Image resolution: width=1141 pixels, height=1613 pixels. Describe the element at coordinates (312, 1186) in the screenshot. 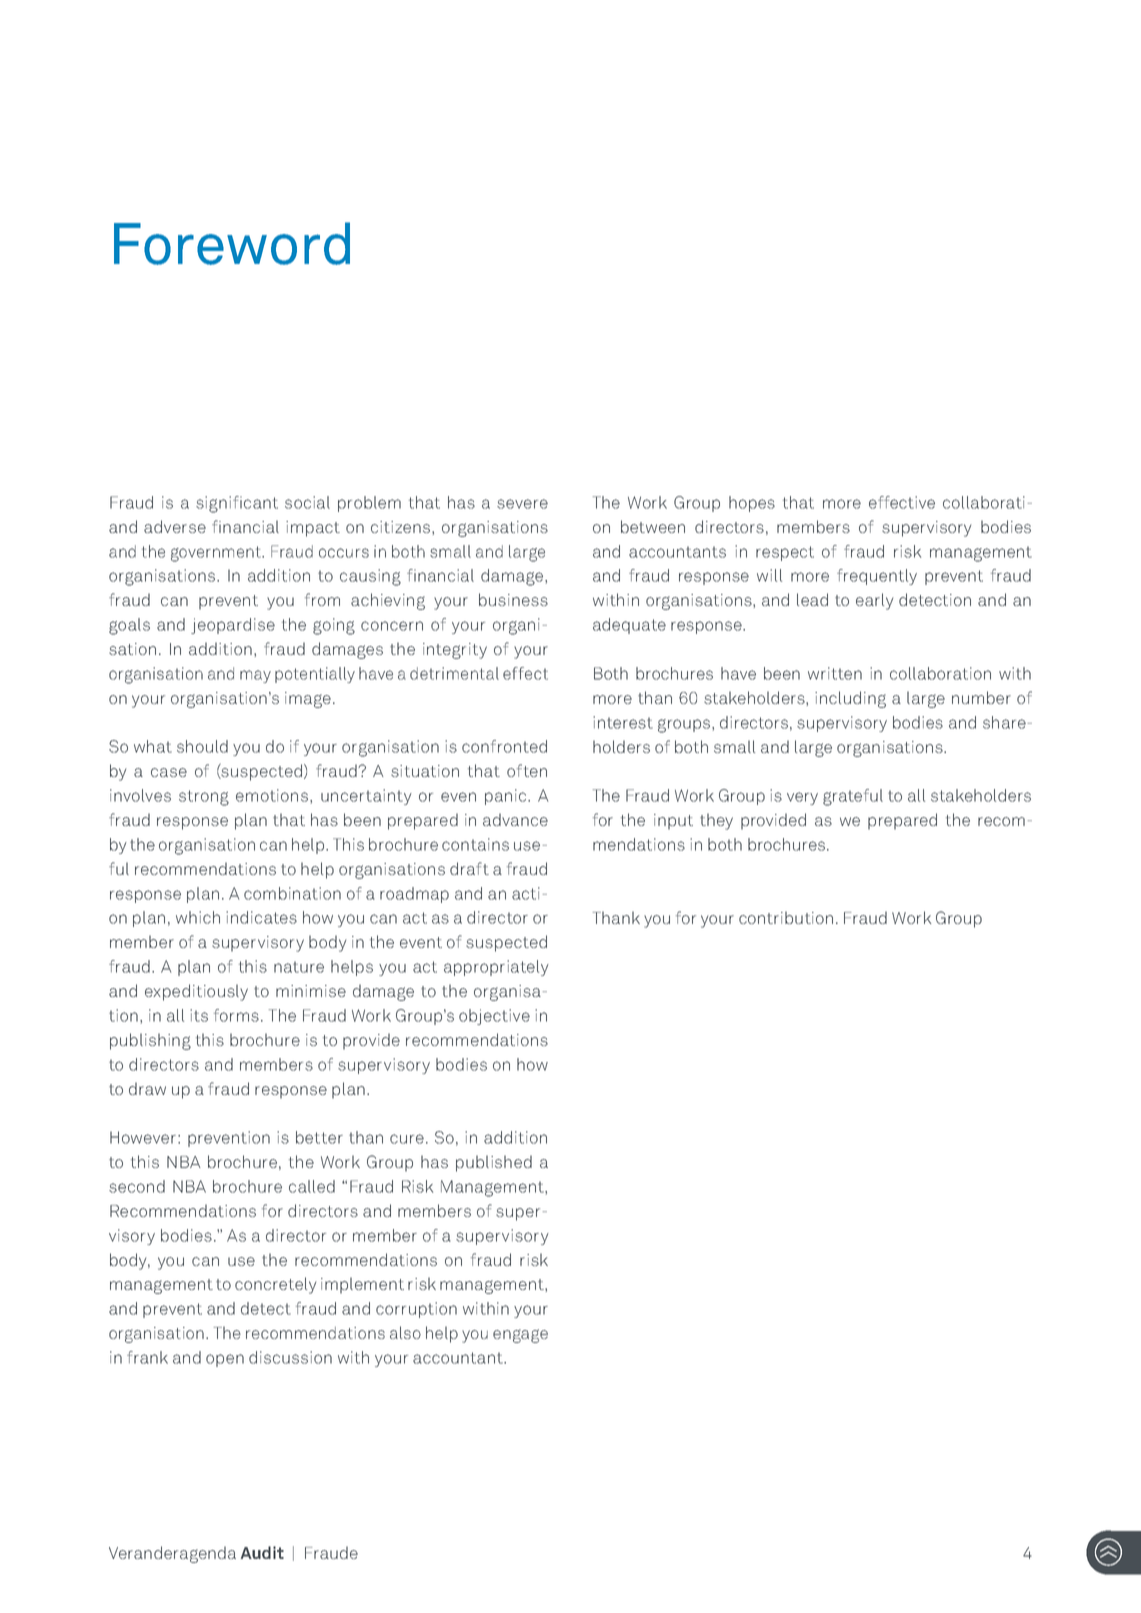

I see `called` at that location.
